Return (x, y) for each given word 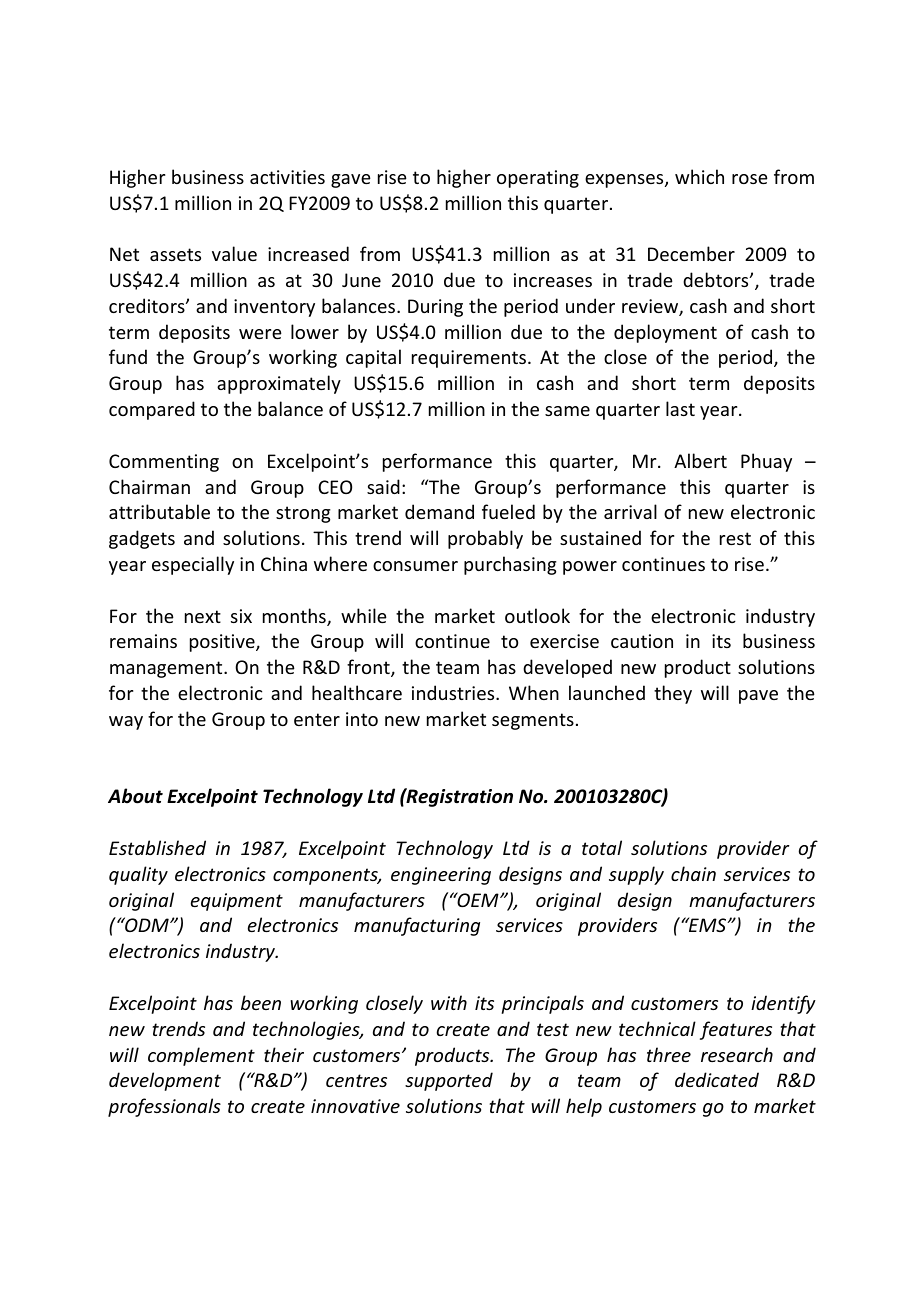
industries (454, 692)
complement (201, 1056)
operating (538, 179)
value (234, 253)
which (699, 176)
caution (642, 641)
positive (223, 643)
